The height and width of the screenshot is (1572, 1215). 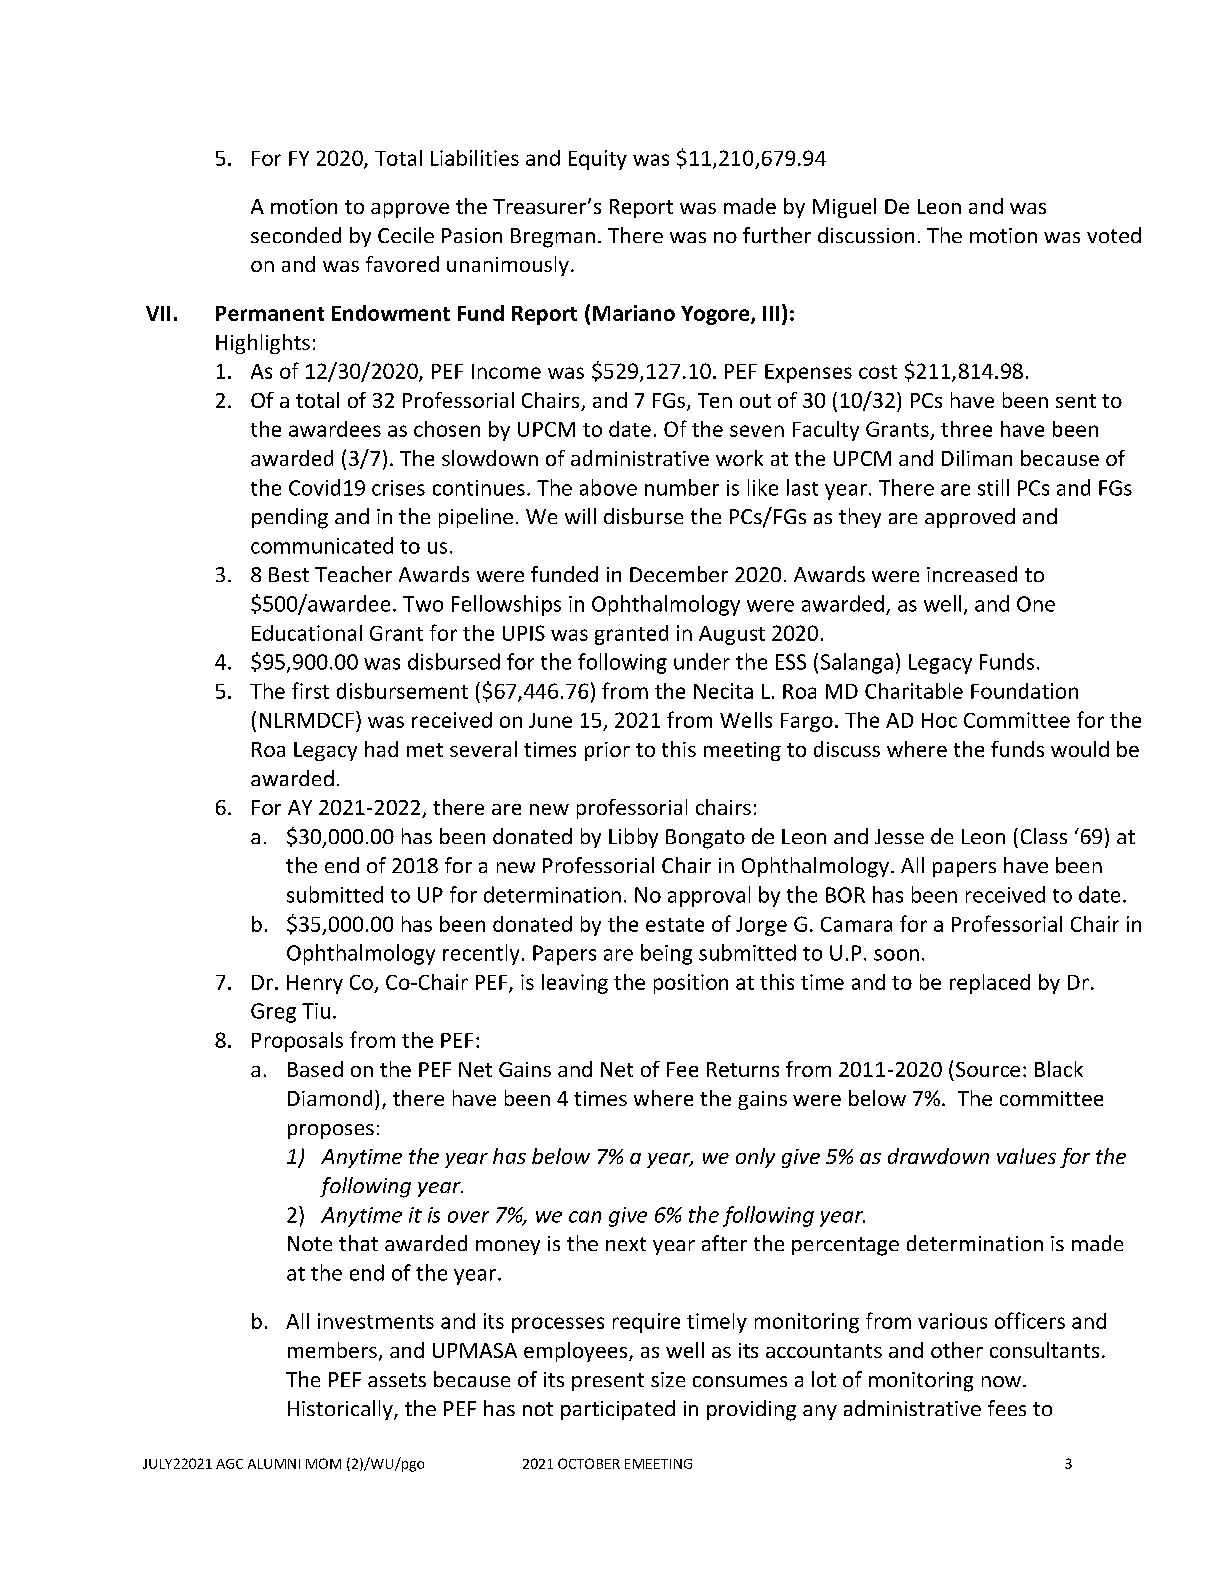 I want to click on Equity, so click(x=598, y=160).
